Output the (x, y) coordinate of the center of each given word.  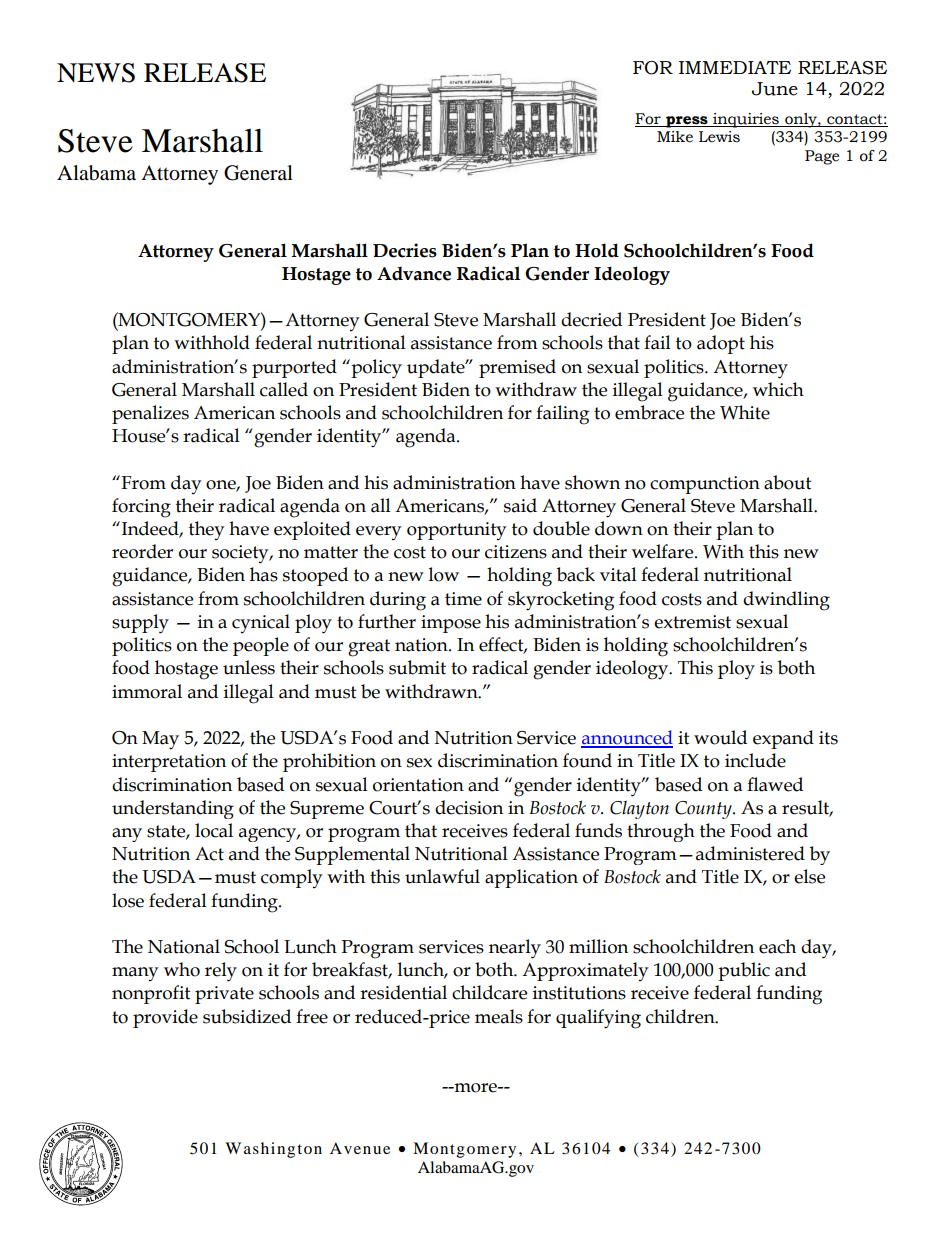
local (214, 830)
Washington (273, 1150)
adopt (721, 344)
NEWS (96, 73)
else (809, 876)
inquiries (746, 120)
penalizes (150, 414)
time (463, 599)
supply (140, 624)
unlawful (442, 876)
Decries (405, 250)
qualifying (598, 1019)
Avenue (360, 1148)
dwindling (786, 601)
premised (517, 368)
